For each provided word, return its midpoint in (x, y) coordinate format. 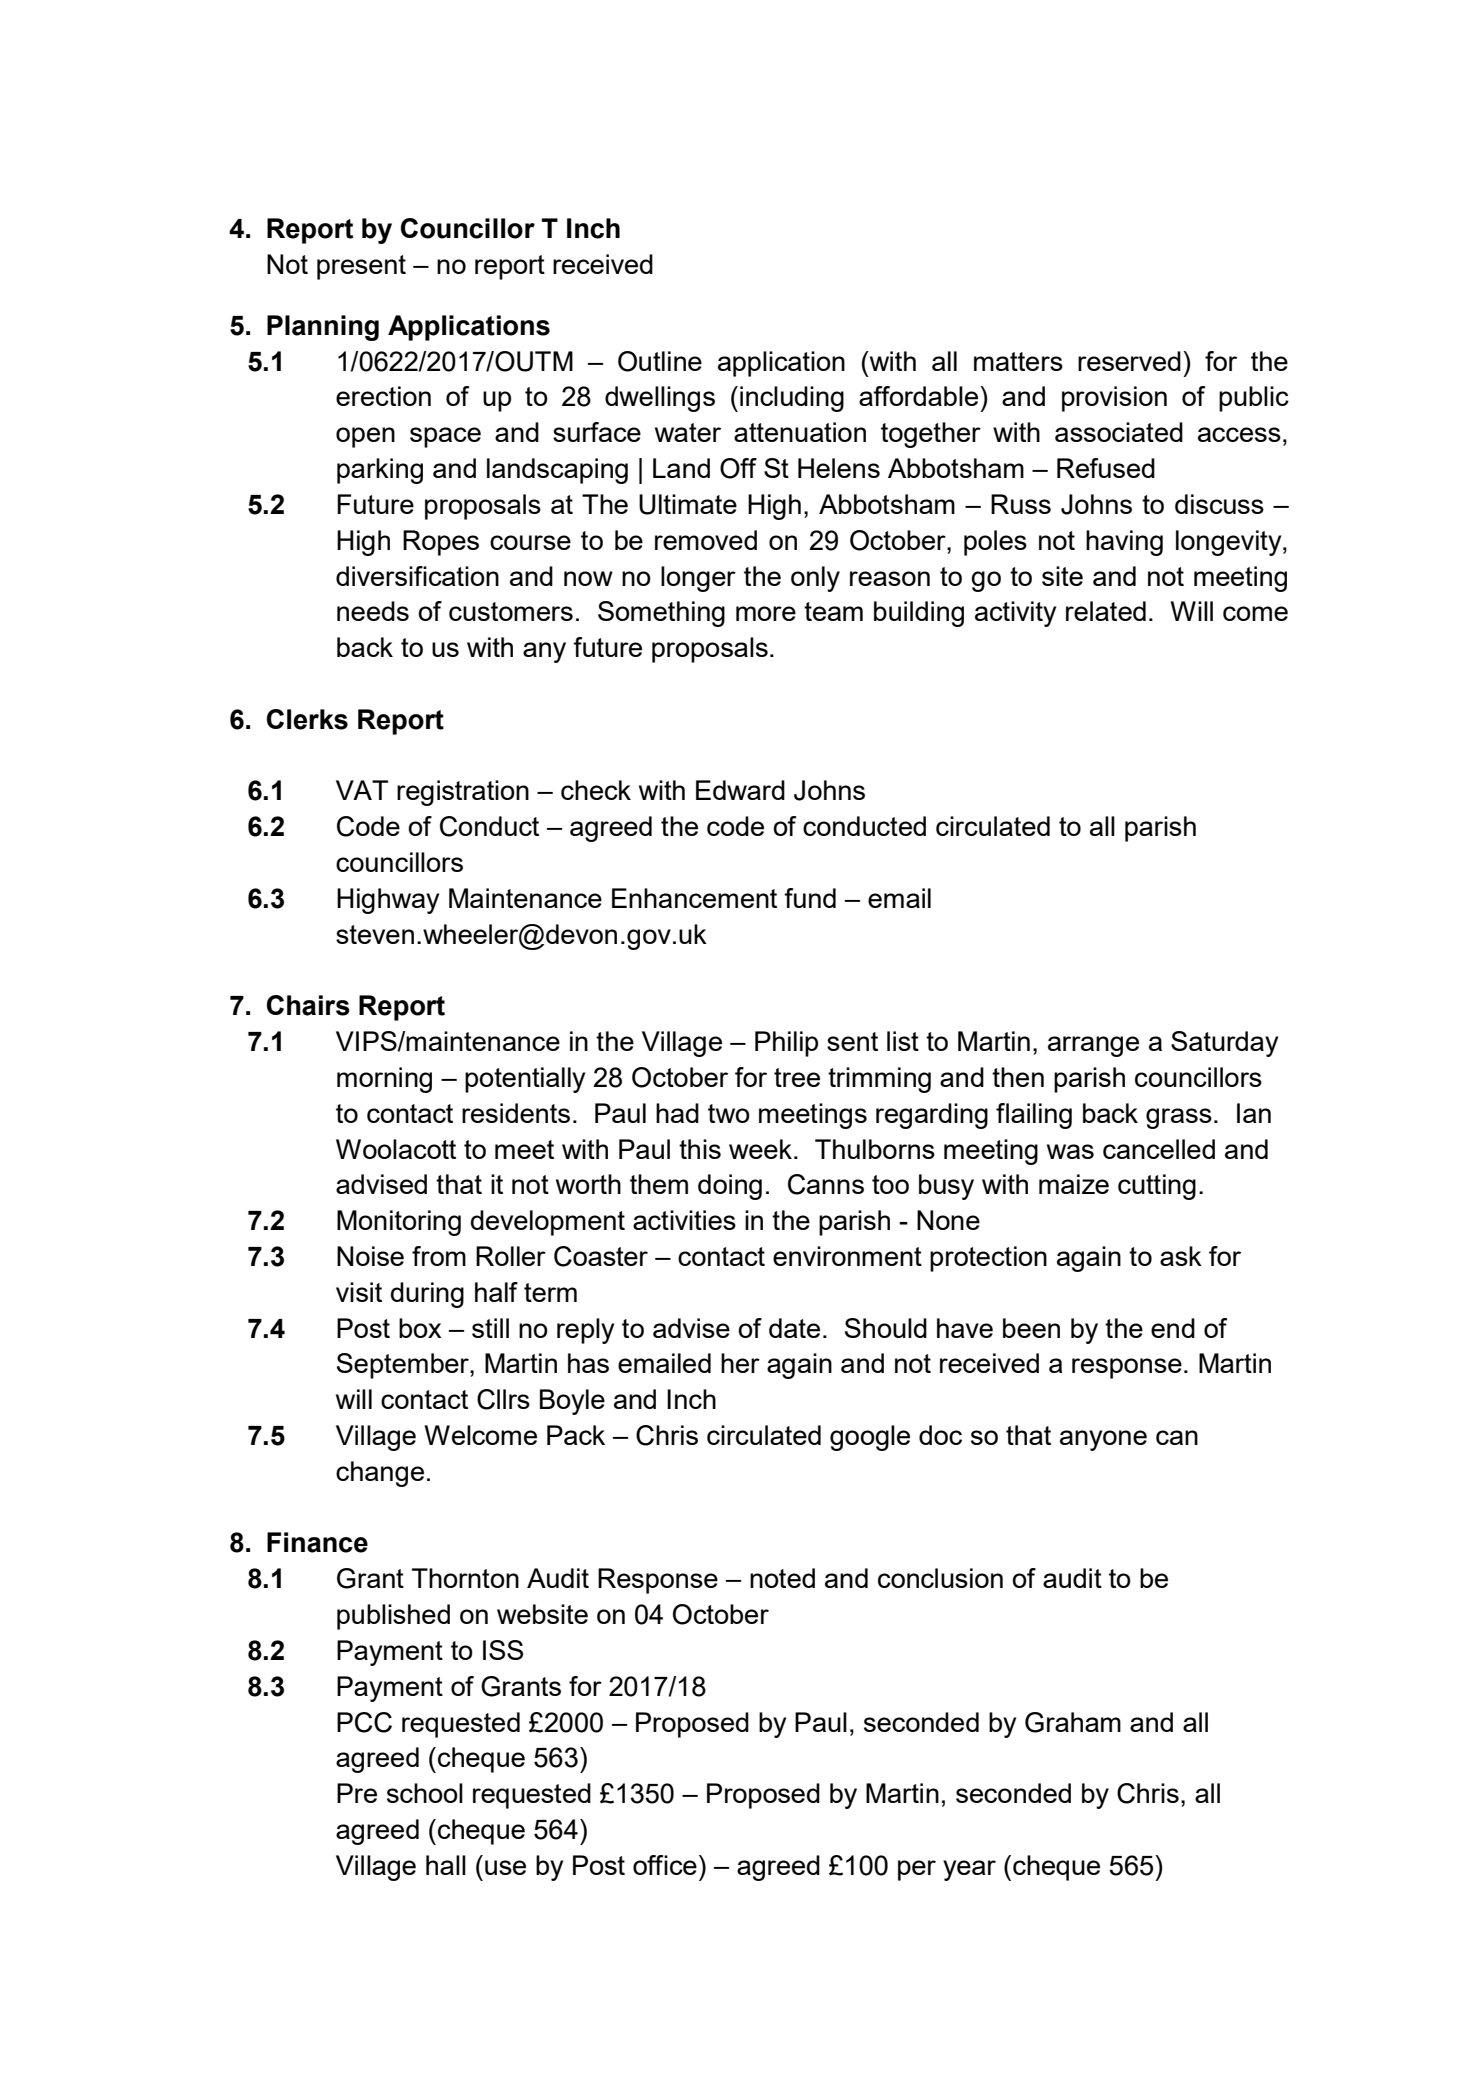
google (870, 1438)
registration (463, 793)
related (1106, 611)
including (792, 399)
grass (1179, 1118)
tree (797, 1077)
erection (383, 396)
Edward (740, 790)
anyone (1103, 1440)
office (665, 1865)
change (380, 1474)
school (425, 1793)
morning (384, 1080)
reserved (1129, 361)
